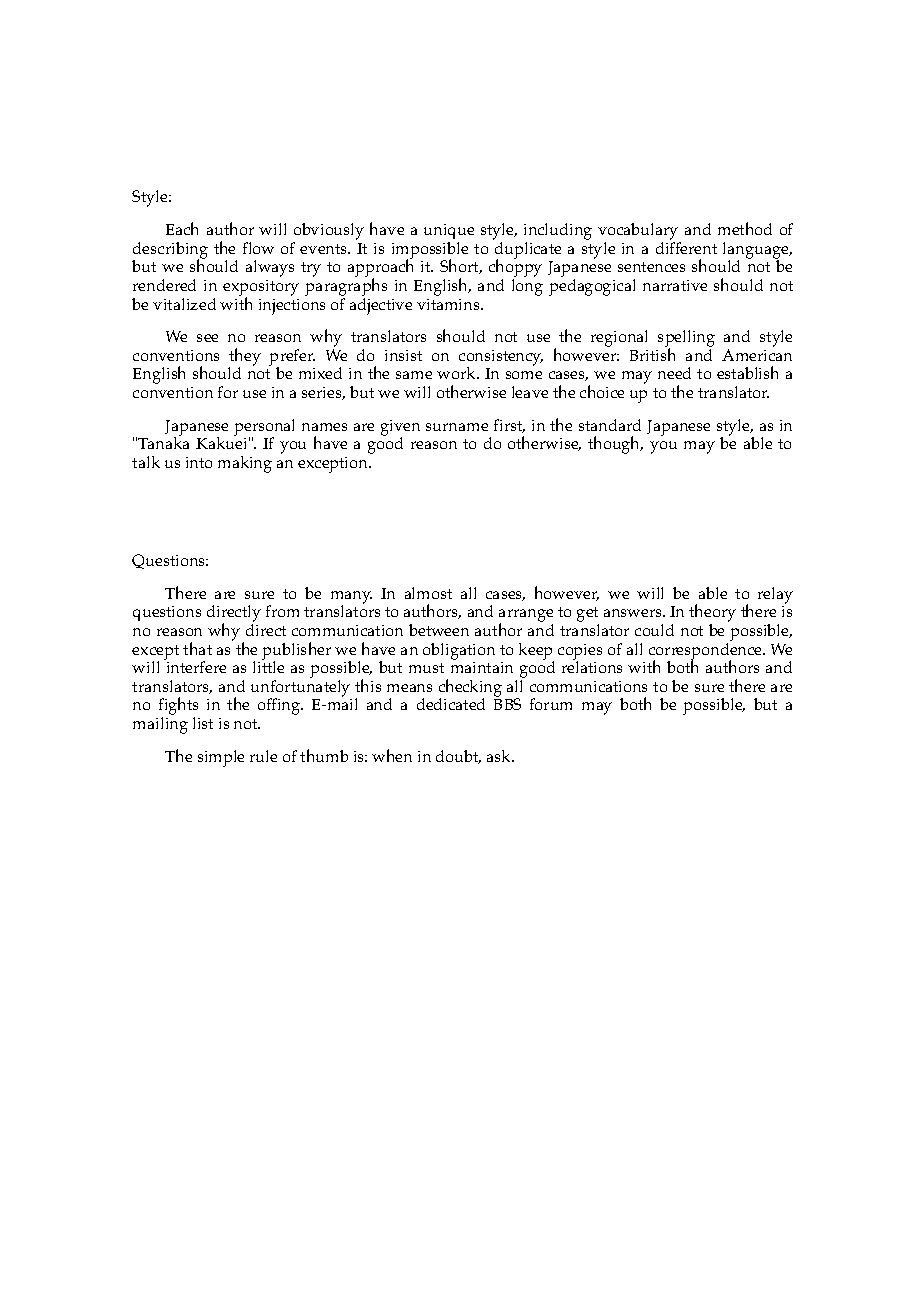 The height and width of the screenshot is (1308, 924). I want to click on almost, so click(428, 593).
